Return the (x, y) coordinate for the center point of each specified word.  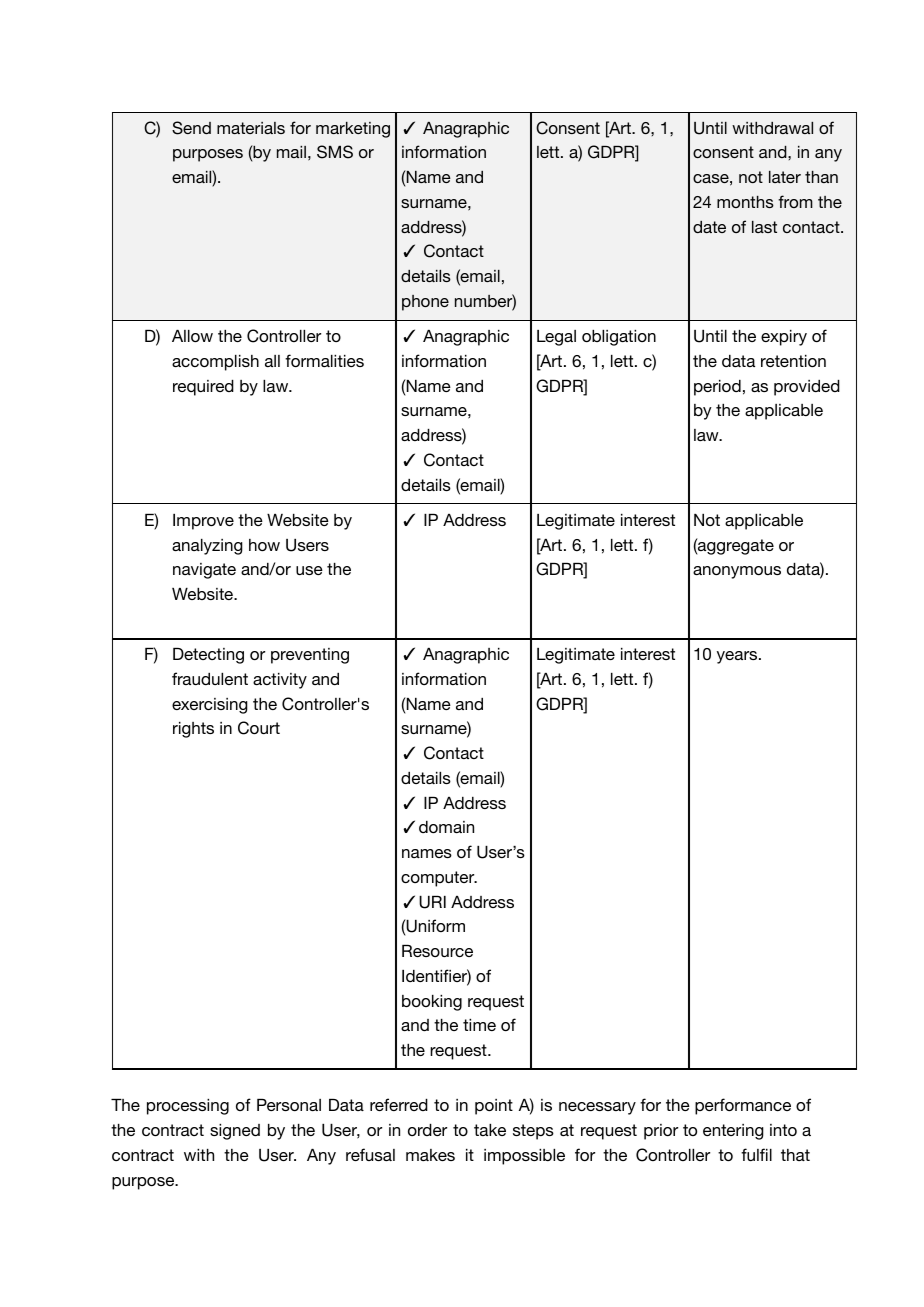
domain (446, 827)
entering (733, 1132)
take (490, 1130)
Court (259, 728)
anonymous (737, 572)
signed (235, 1132)
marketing (353, 130)
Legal (556, 338)
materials (251, 128)
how (264, 545)
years (738, 657)
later (785, 177)
